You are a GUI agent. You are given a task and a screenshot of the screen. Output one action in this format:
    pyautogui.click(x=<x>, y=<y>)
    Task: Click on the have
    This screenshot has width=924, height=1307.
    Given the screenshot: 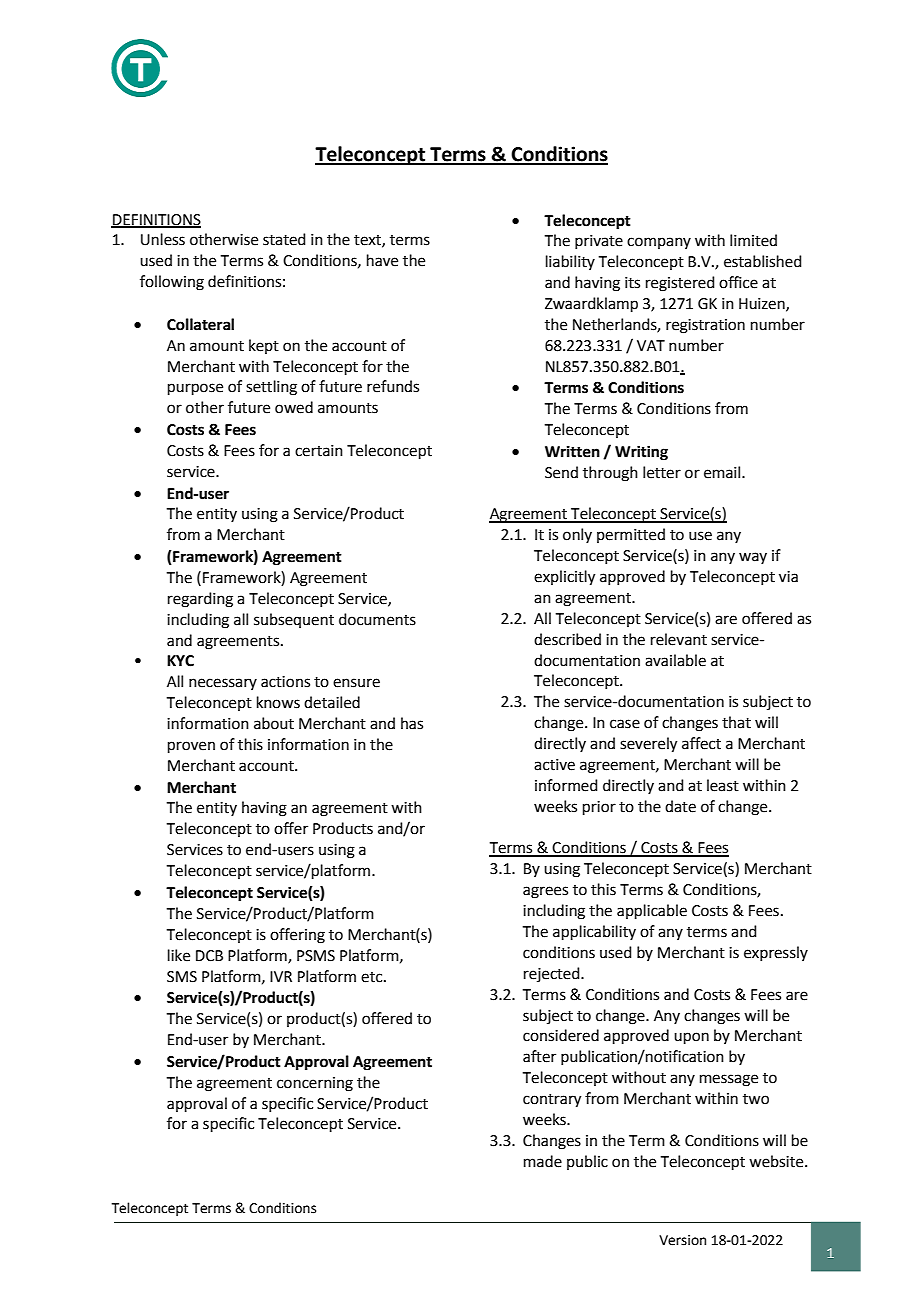 What is the action you would take?
    pyautogui.click(x=382, y=260)
